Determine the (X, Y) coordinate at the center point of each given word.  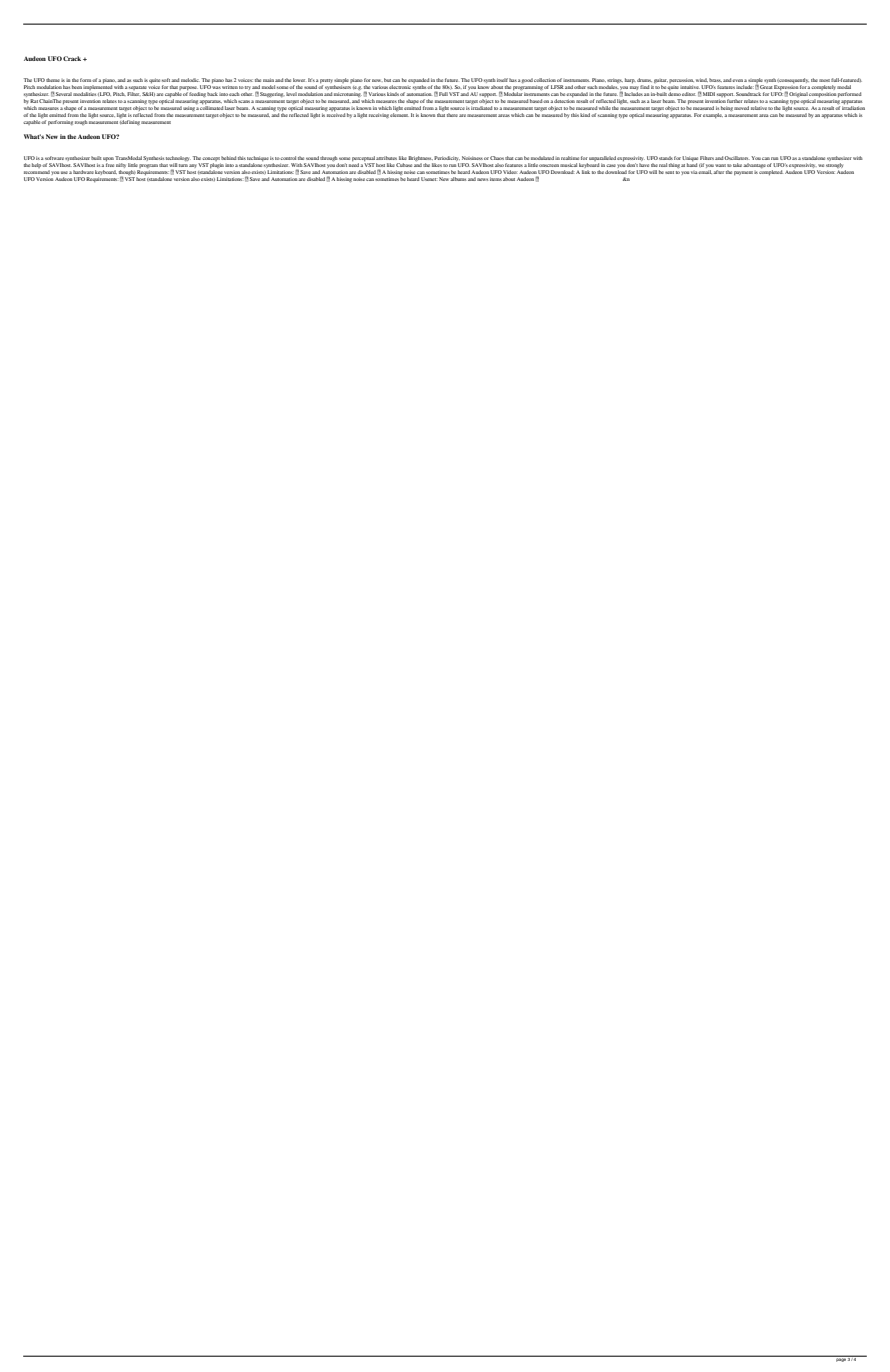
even (737, 80)
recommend (37, 172)
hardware (83, 172)
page (841, 1359)
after (718, 172)
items (496, 179)
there (452, 115)
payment (743, 173)
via (695, 172)
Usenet (428, 179)
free (110, 165)
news (482, 179)
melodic (190, 80)
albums (458, 179)
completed (771, 172)
